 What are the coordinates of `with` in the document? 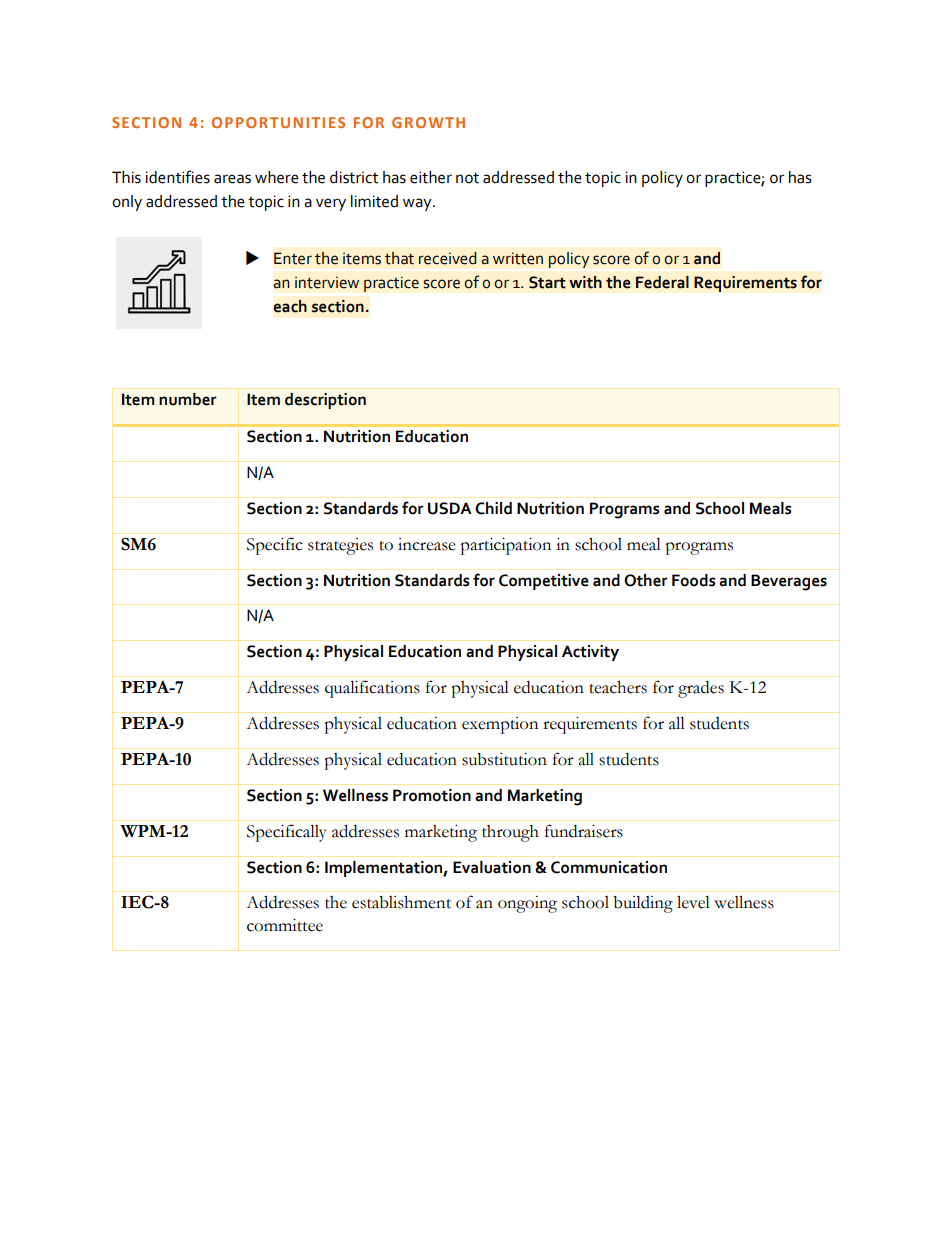 It's located at (585, 282).
